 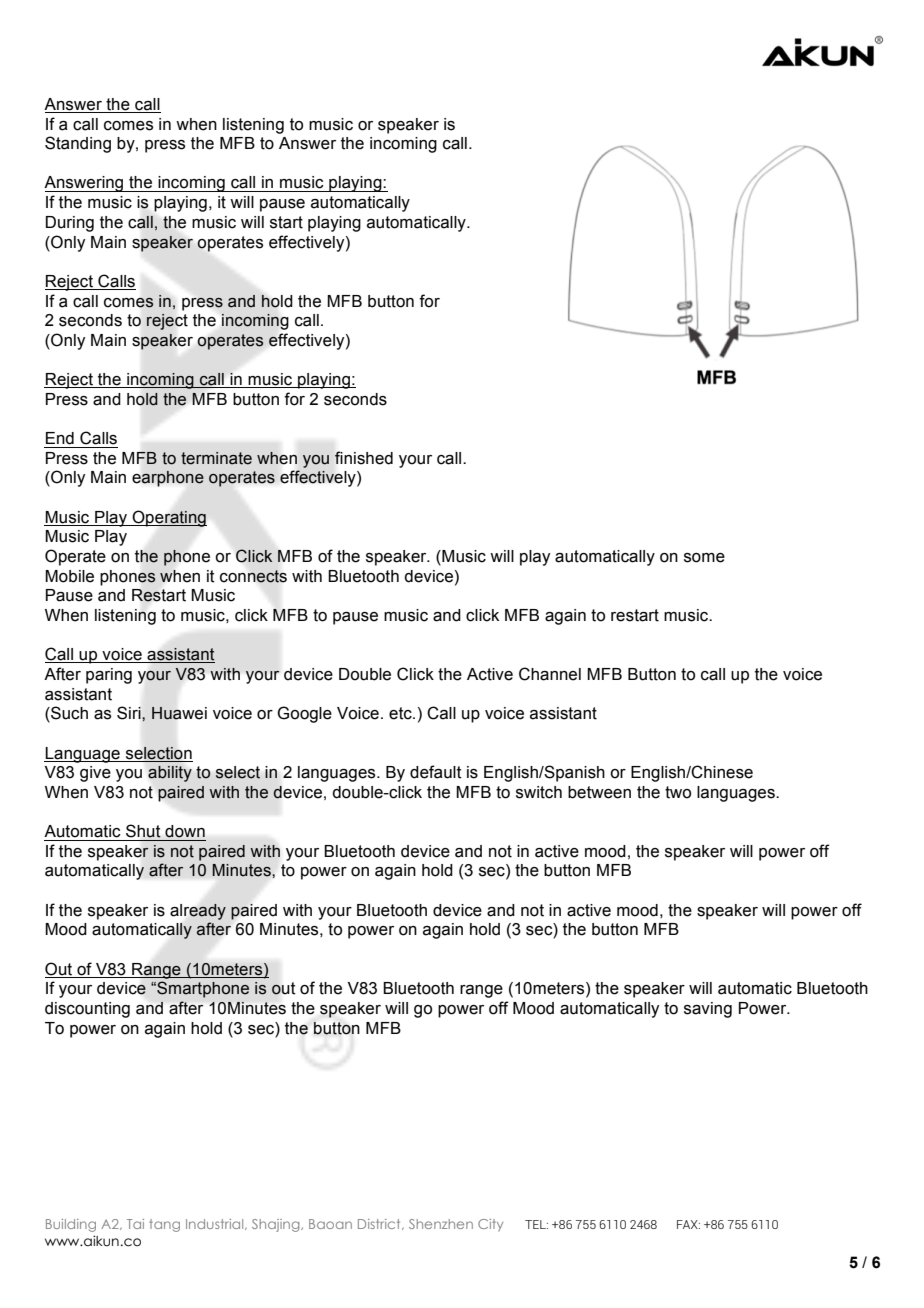 I want to click on saving, so click(x=708, y=1010).
